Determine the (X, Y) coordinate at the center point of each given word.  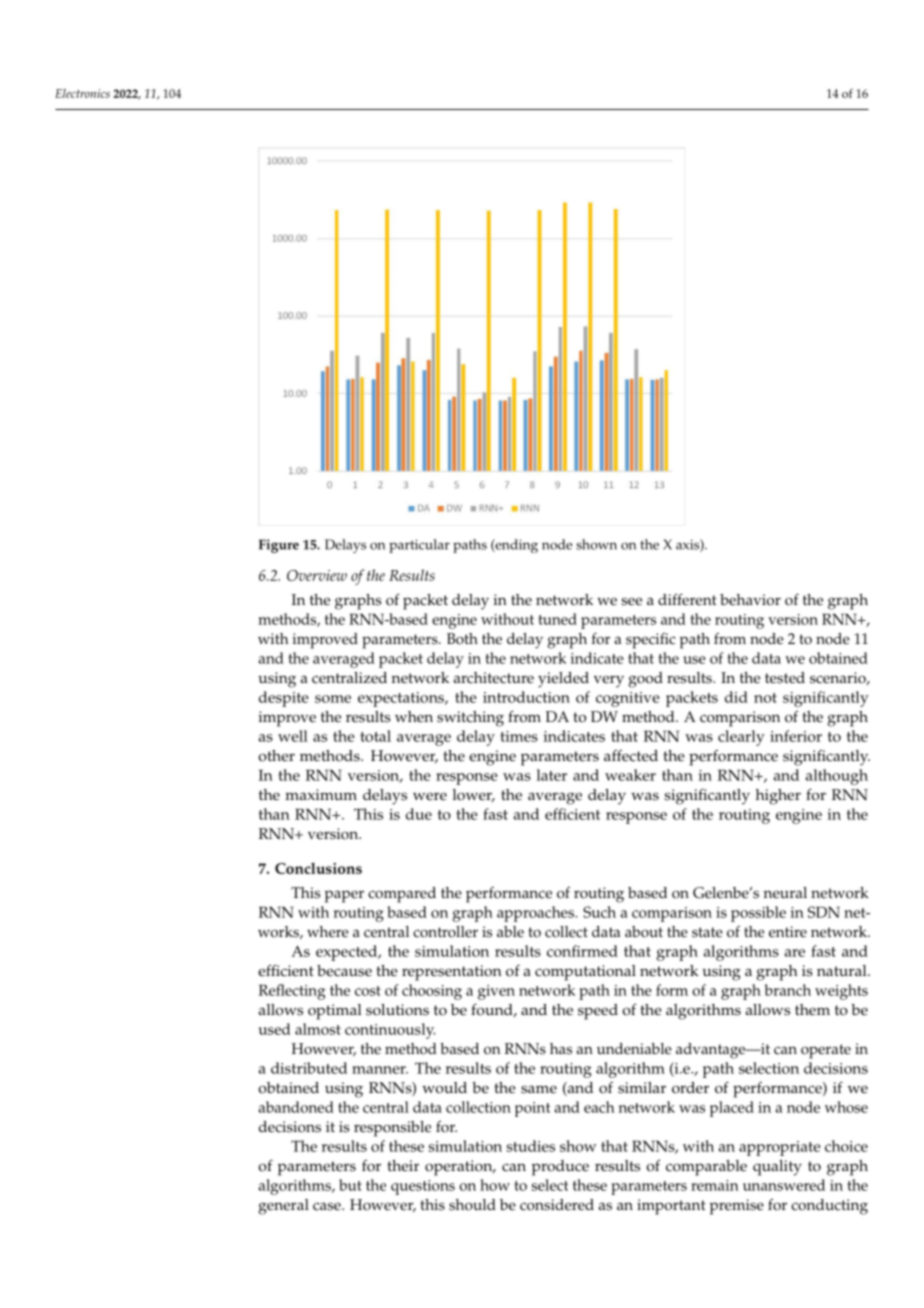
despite (284, 699)
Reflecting (292, 992)
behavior (750, 600)
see (631, 601)
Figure (279, 546)
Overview (317, 575)
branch (788, 990)
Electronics (82, 93)
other (276, 756)
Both (462, 639)
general (284, 1207)
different (687, 599)
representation (452, 973)
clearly (741, 738)
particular (419, 546)
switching (470, 719)
